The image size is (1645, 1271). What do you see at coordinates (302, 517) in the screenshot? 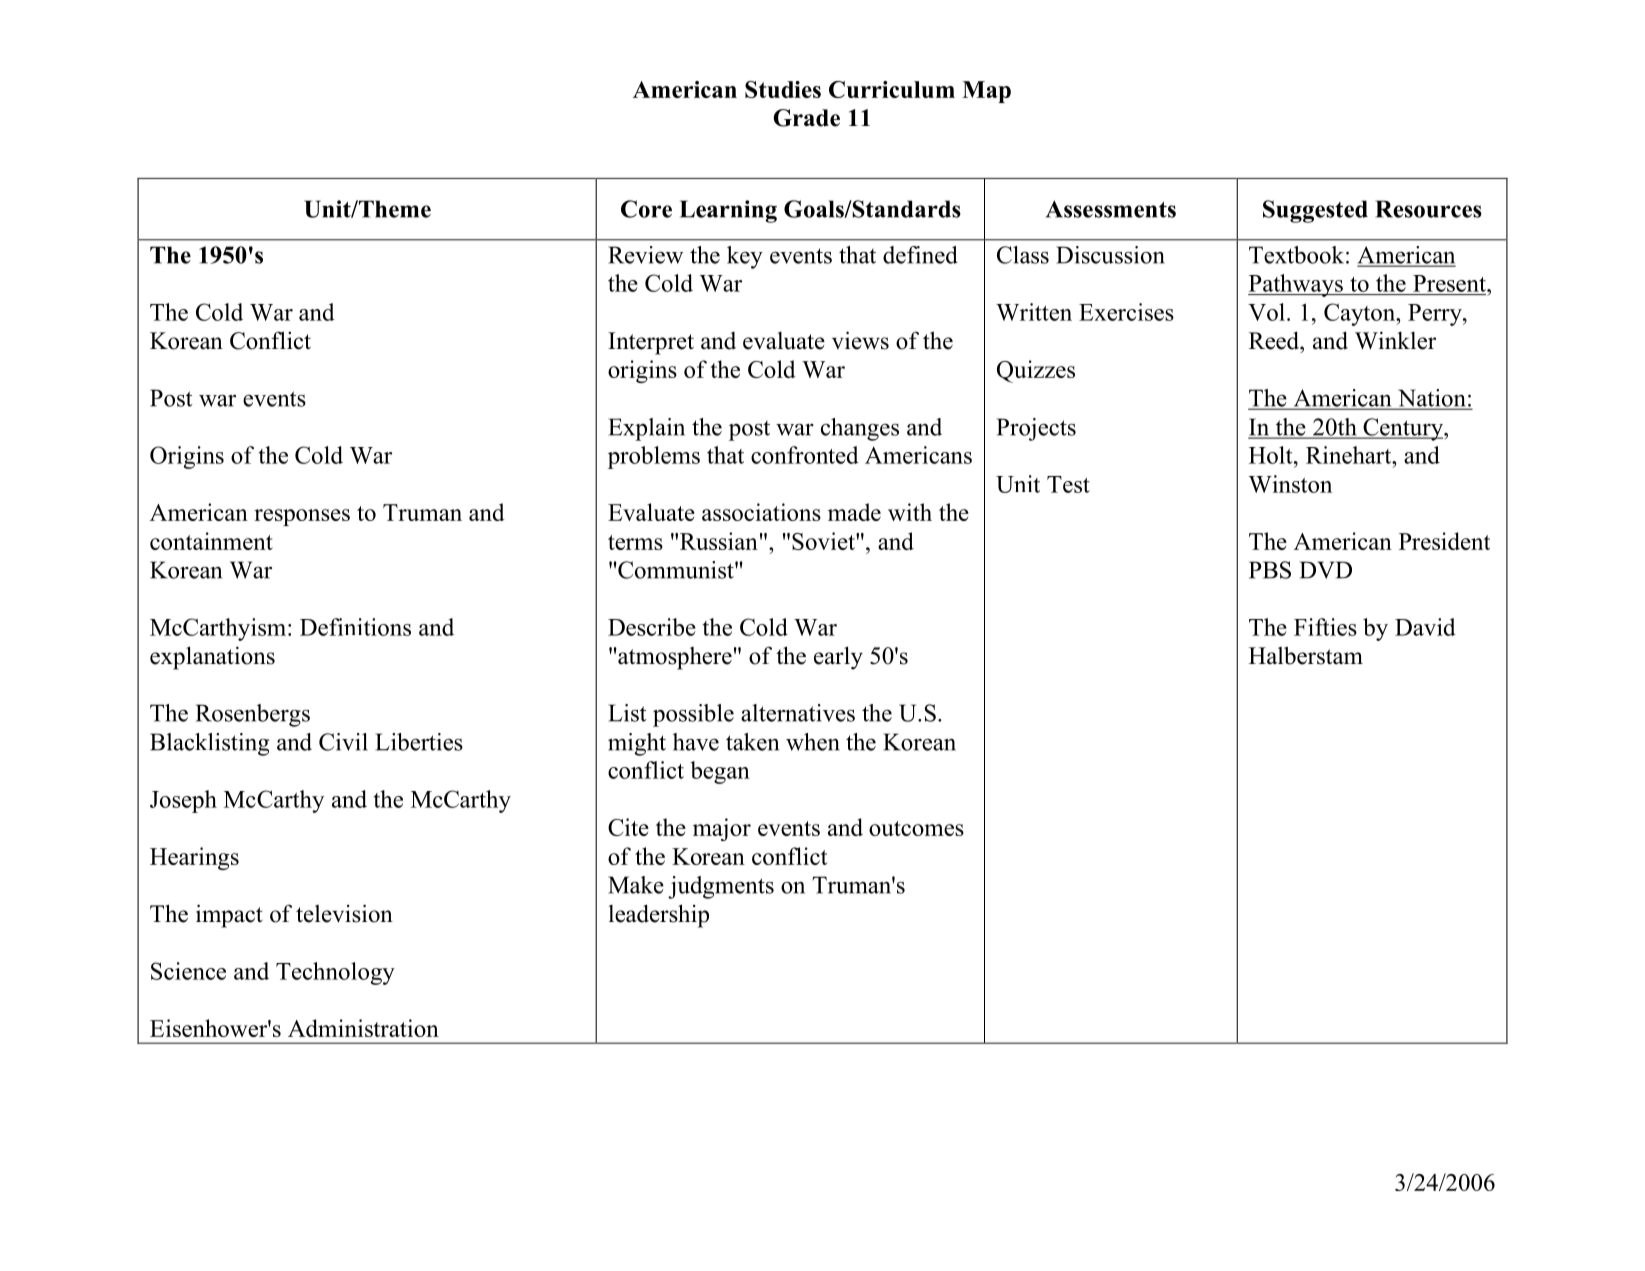
I see `responses` at bounding box center [302, 517].
